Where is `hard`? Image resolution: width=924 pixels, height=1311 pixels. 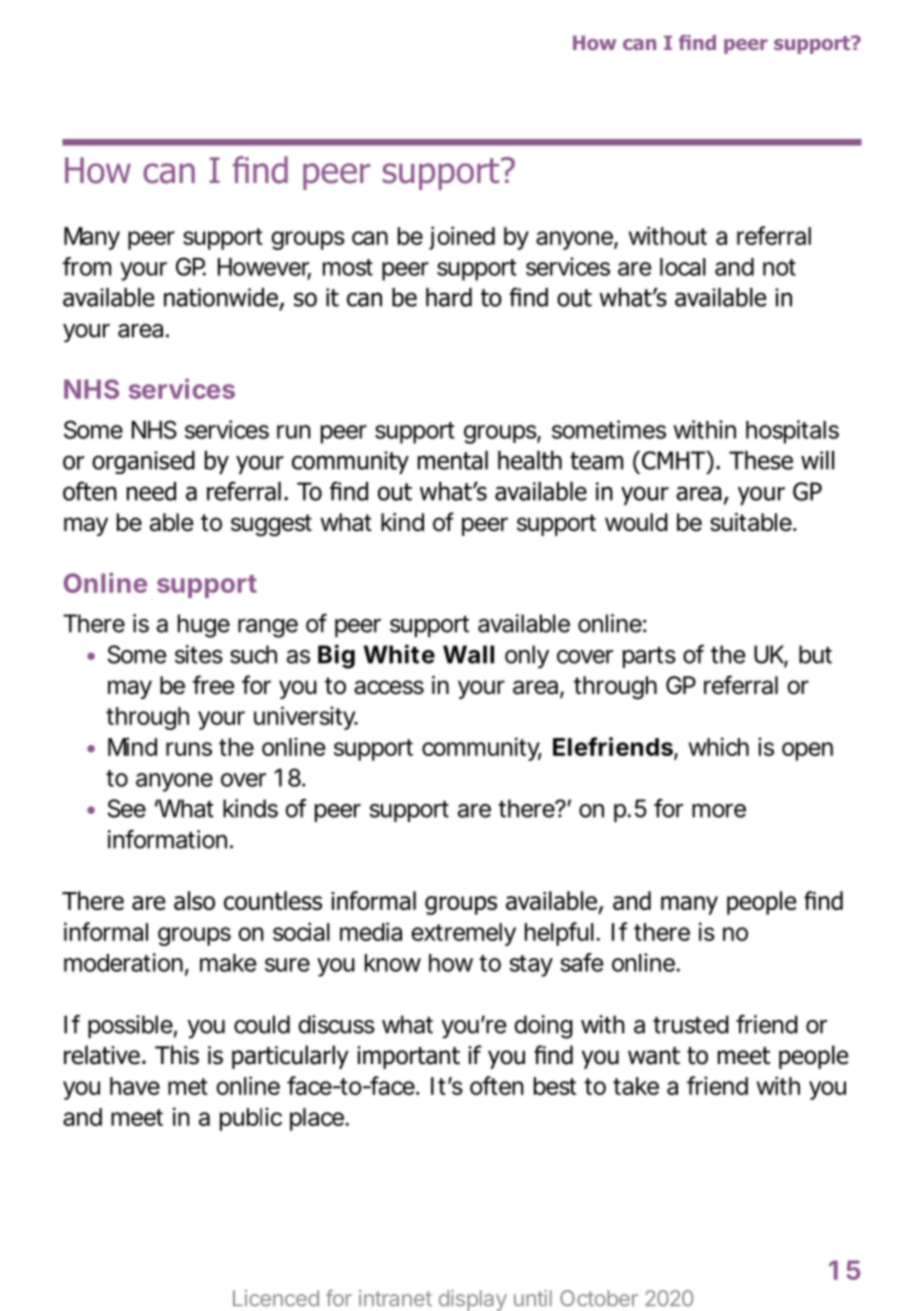
hard is located at coordinates (449, 297).
